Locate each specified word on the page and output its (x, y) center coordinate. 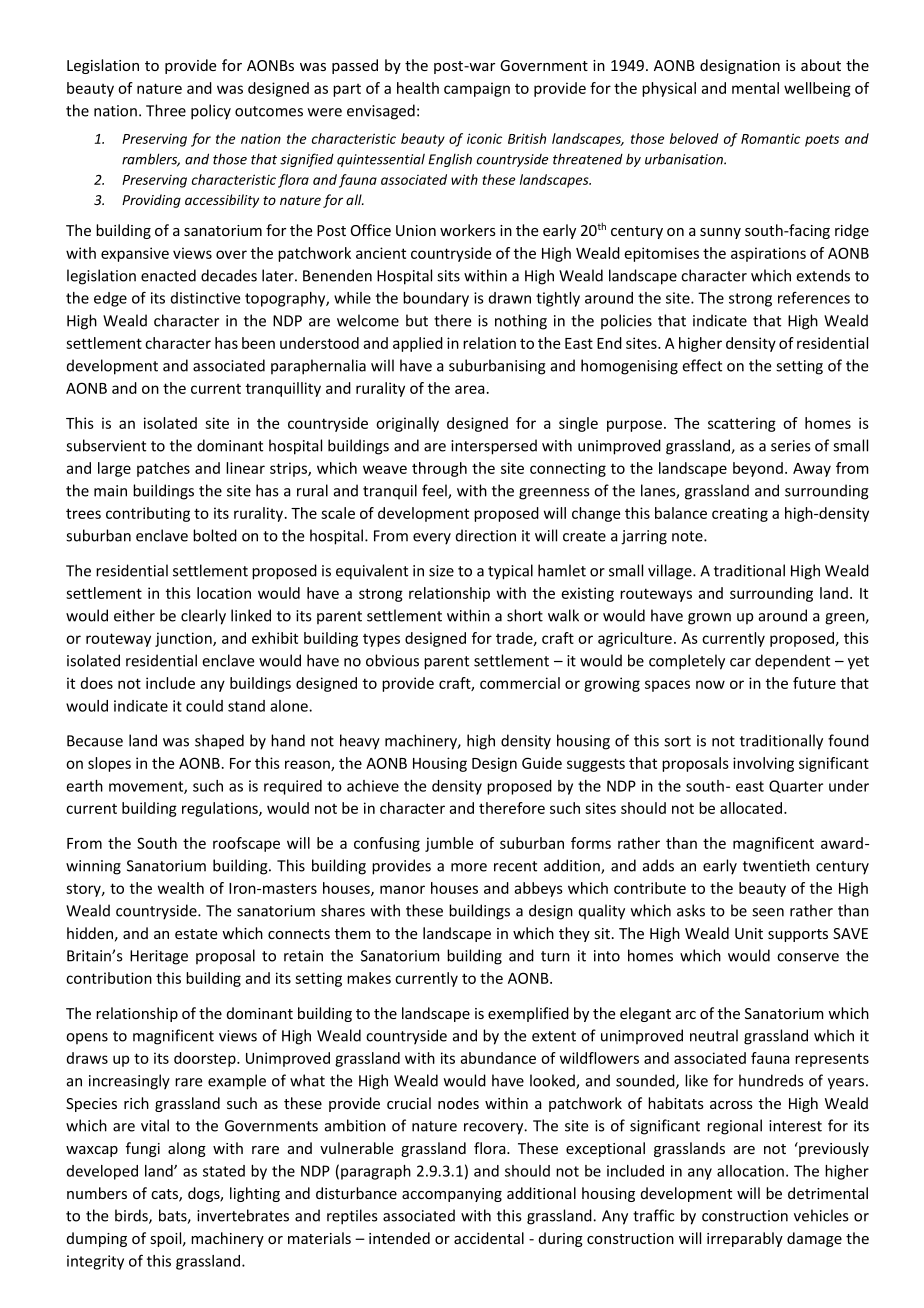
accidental (489, 1238)
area (470, 389)
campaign (477, 89)
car (740, 662)
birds (132, 1216)
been (258, 343)
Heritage (159, 957)
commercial (520, 683)
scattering (742, 424)
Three (166, 110)
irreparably (745, 1239)
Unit (749, 933)
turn (555, 956)
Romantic (770, 138)
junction (184, 639)
